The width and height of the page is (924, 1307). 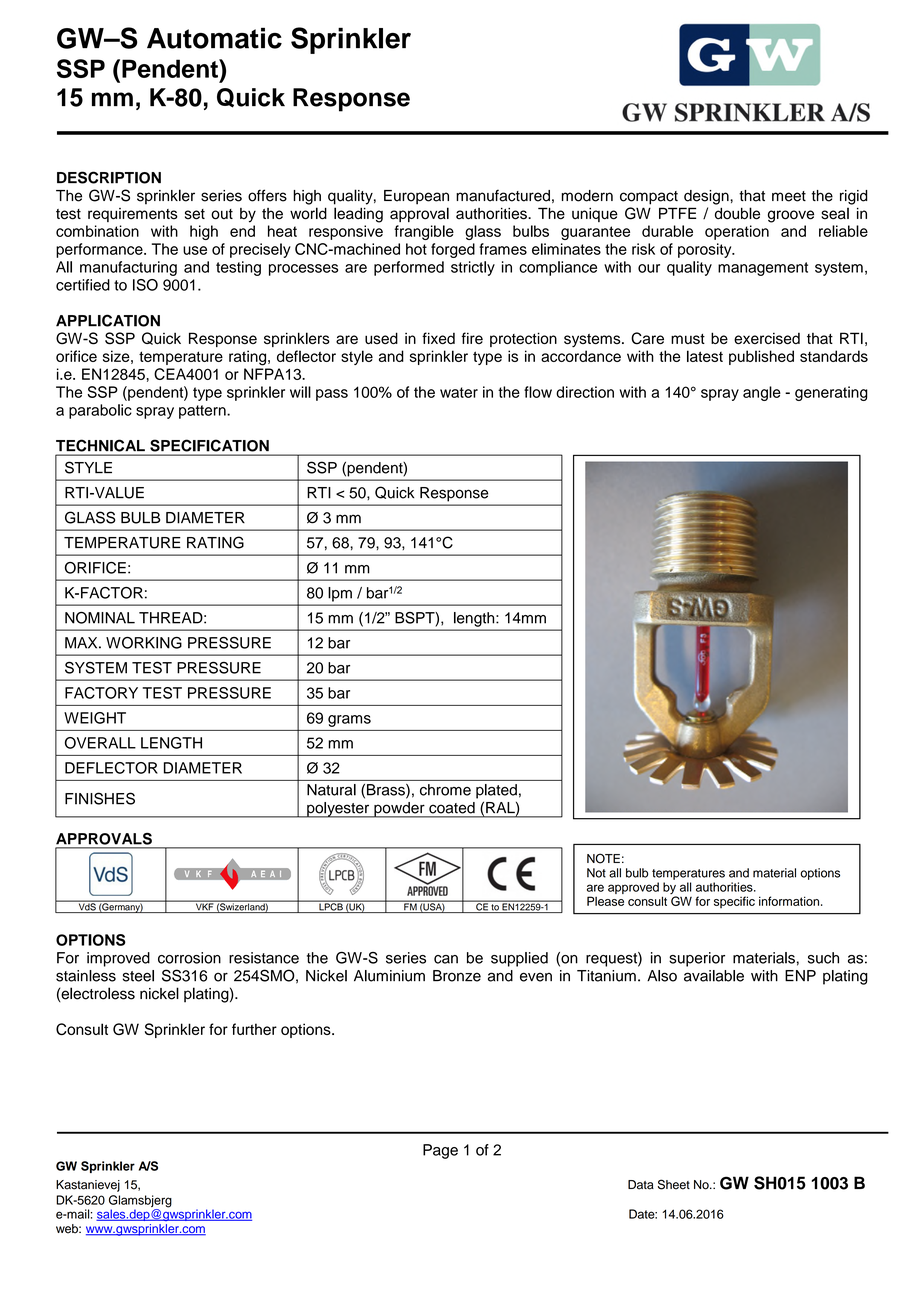 I want to click on manufactured, so click(x=503, y=195).
